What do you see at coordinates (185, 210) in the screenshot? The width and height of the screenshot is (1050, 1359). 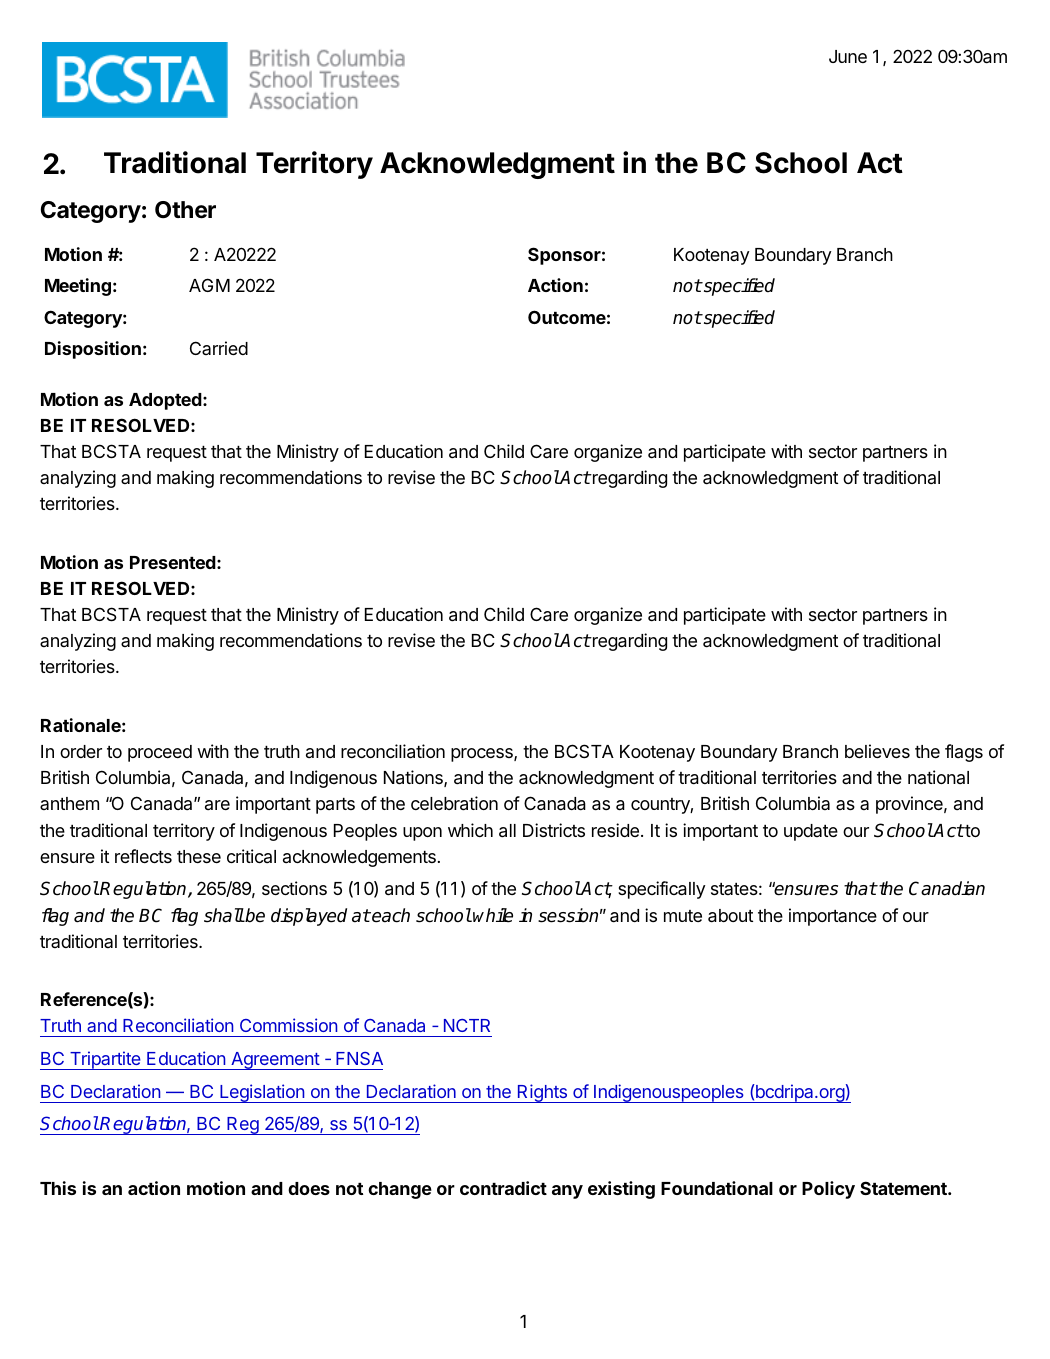 I see `Other` at bounding box center [185, 210].
